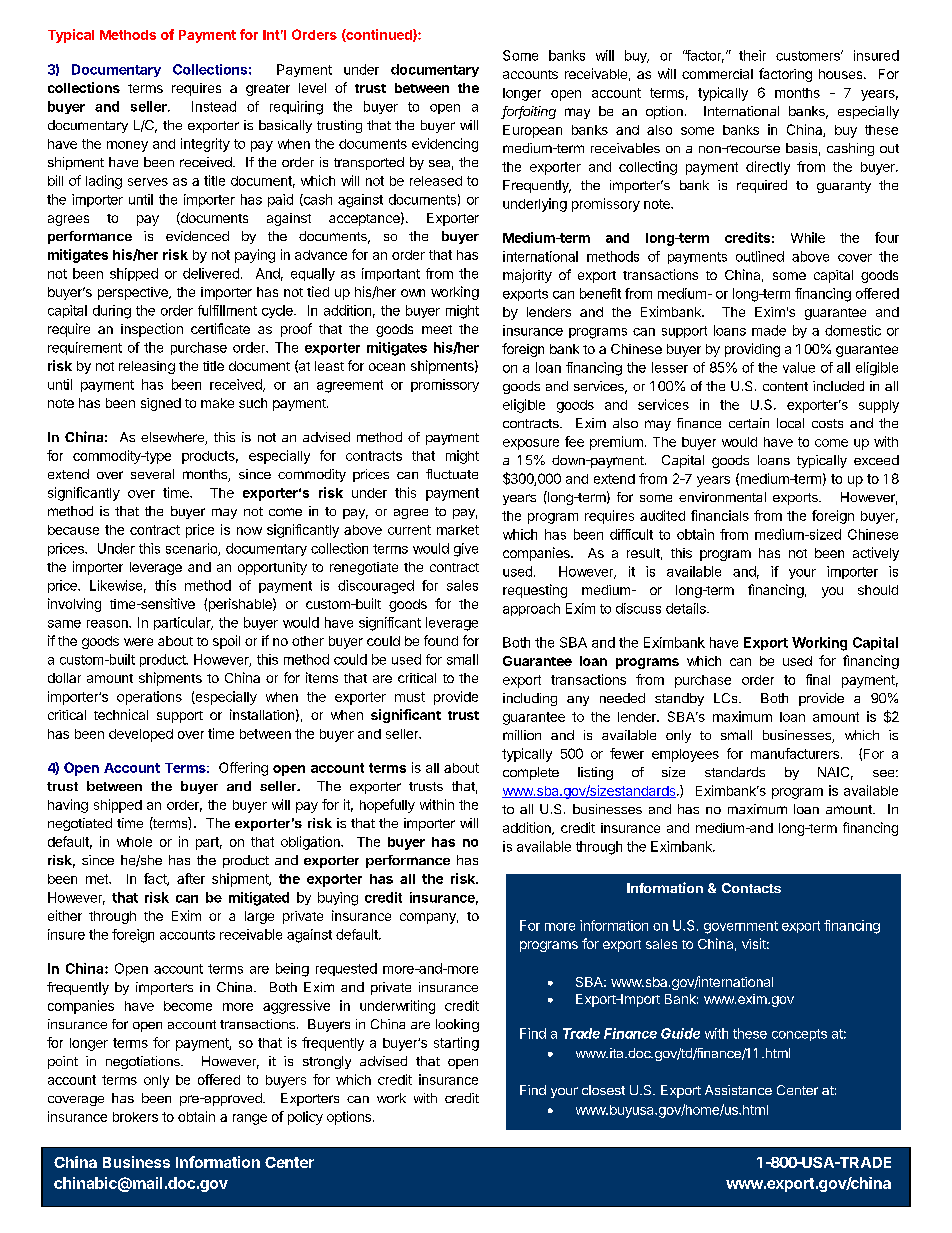  What do you see at coordinates (161, 404) in the document?
I see `signed` at bounding box center [161, 404].
